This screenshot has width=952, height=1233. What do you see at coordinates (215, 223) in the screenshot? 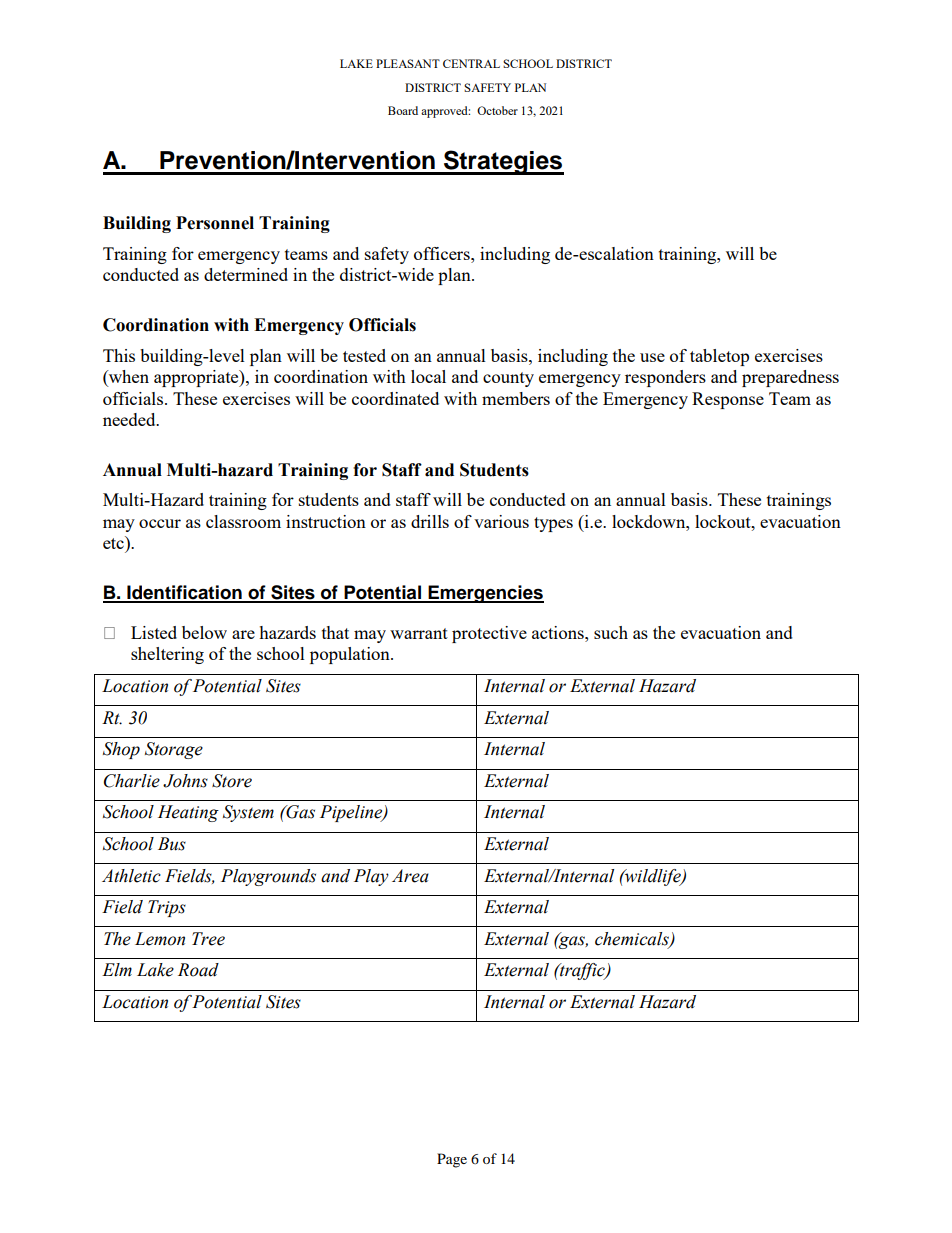
I see `Personnel` at bounding box center [215, 223].
